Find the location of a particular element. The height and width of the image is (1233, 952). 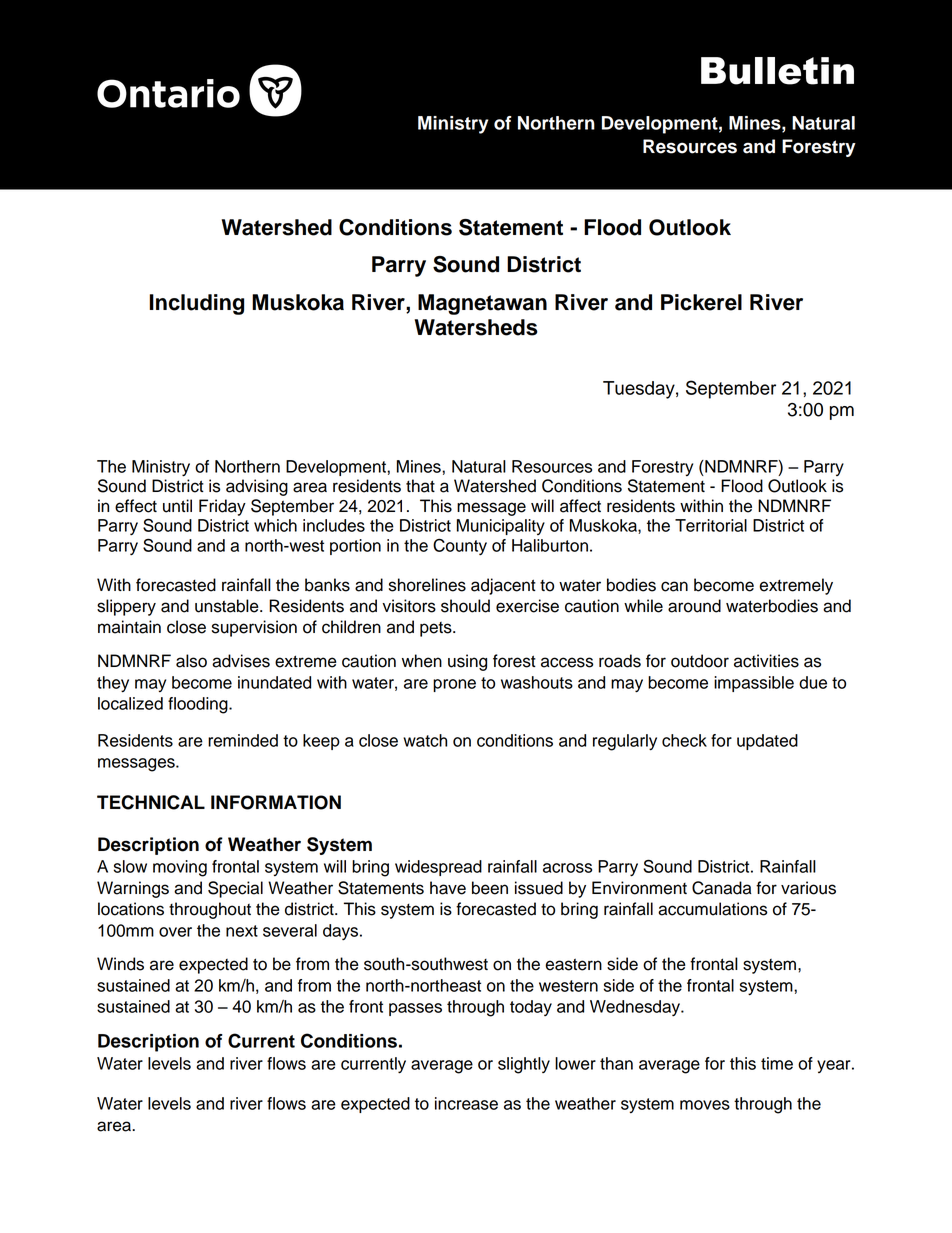

Winds is located at coordinates (120, 964).
